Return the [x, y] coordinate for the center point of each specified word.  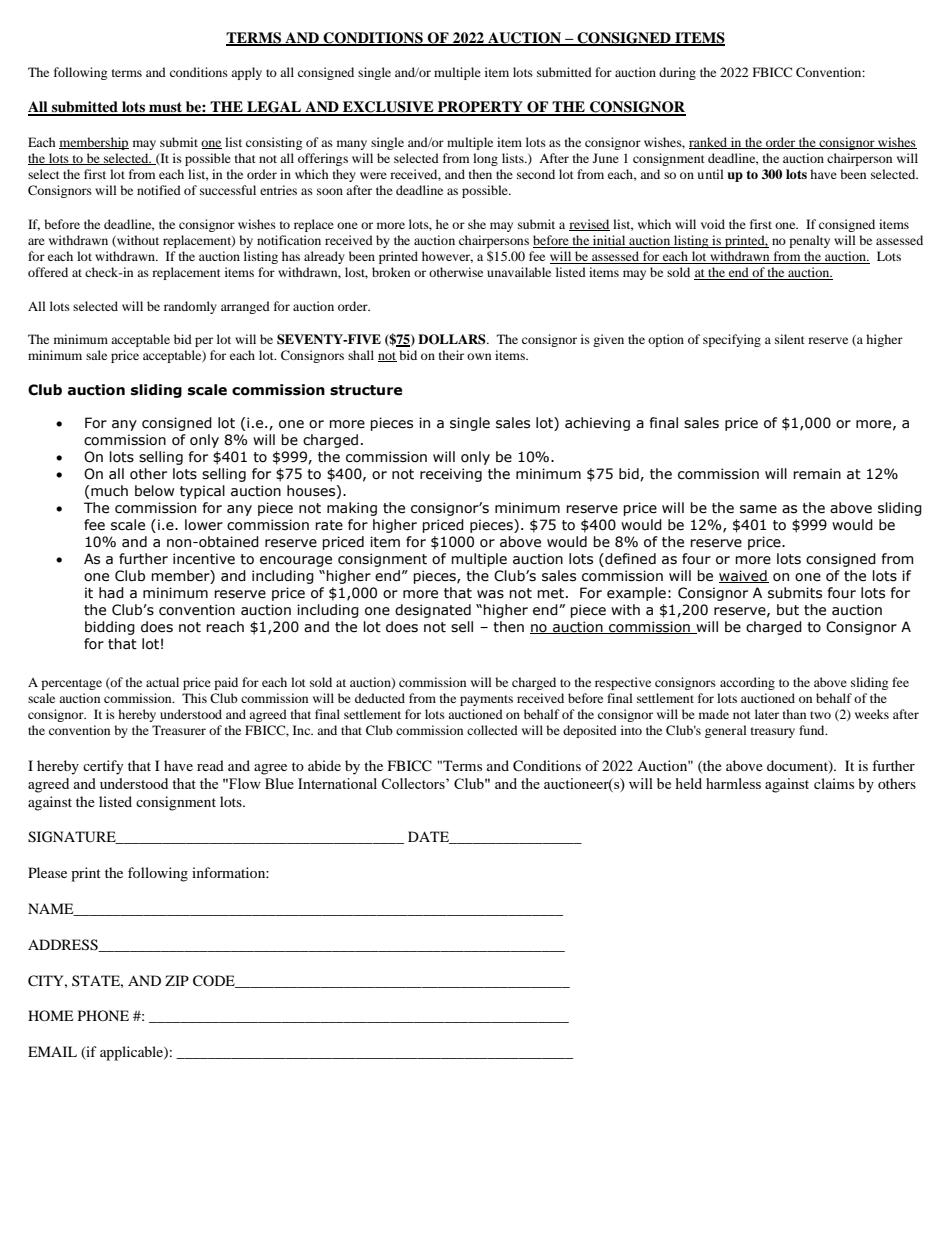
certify [103, 767]
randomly [190, 307]
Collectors [414, 783]
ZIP [177, 980]
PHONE [103, 1015]
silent [790, 339]
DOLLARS [453, 339]
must [165, 108]
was [490, 594]
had [111, 593]
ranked [709, 143]
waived [744, 576]
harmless [733, 783]
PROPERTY [480, 108]
